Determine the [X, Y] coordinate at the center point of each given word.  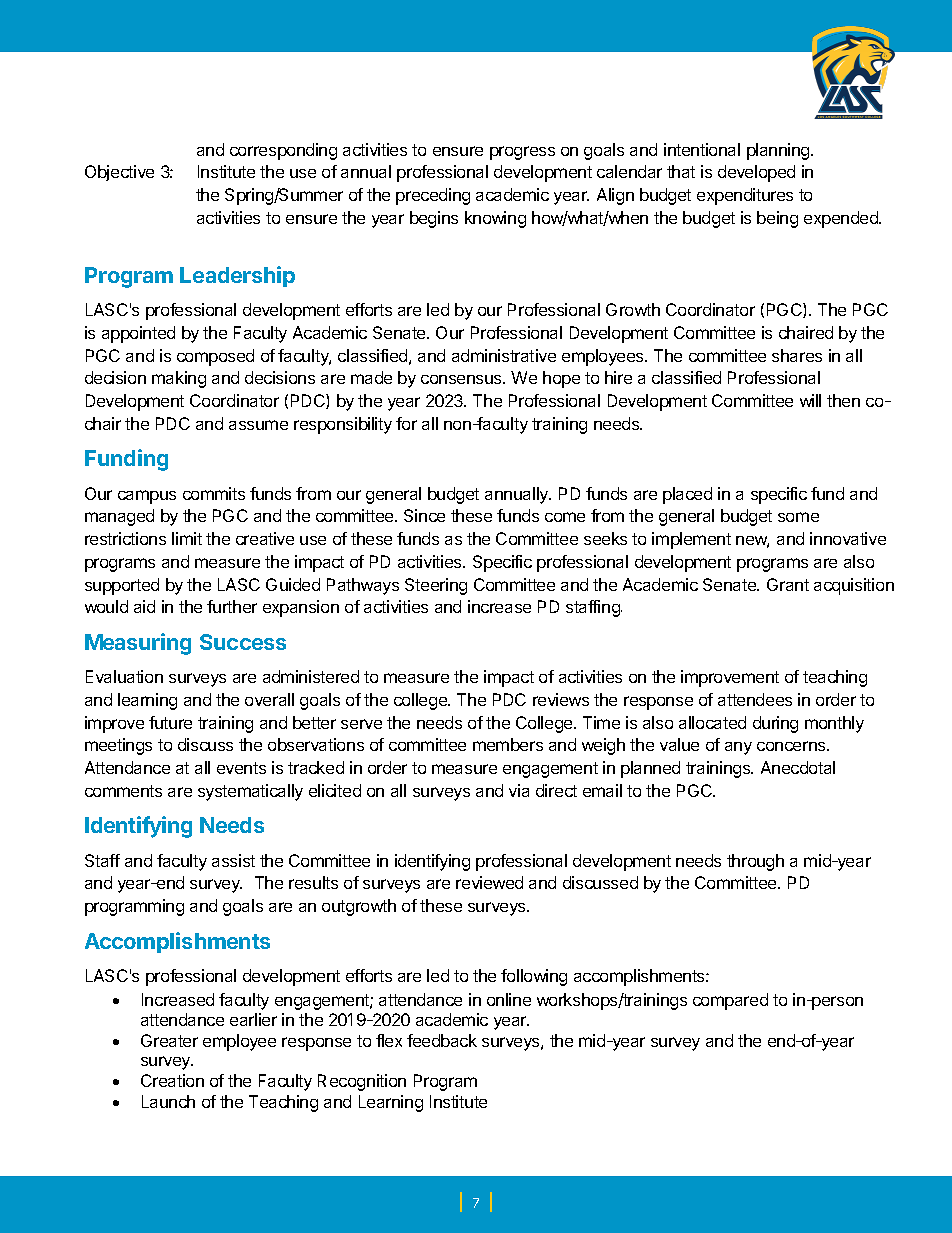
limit [187, 538]
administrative [504, 355]
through [755, 862]
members [508, 744]
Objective [119, 173]
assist [233, 860]
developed [756, 173]
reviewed [489, 882]
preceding [433, 196]
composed [215, 357]
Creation [172, 1080]
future [170, 722]
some [798, 517]
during [775, 724]
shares [797, 355]
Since [424, 515]
